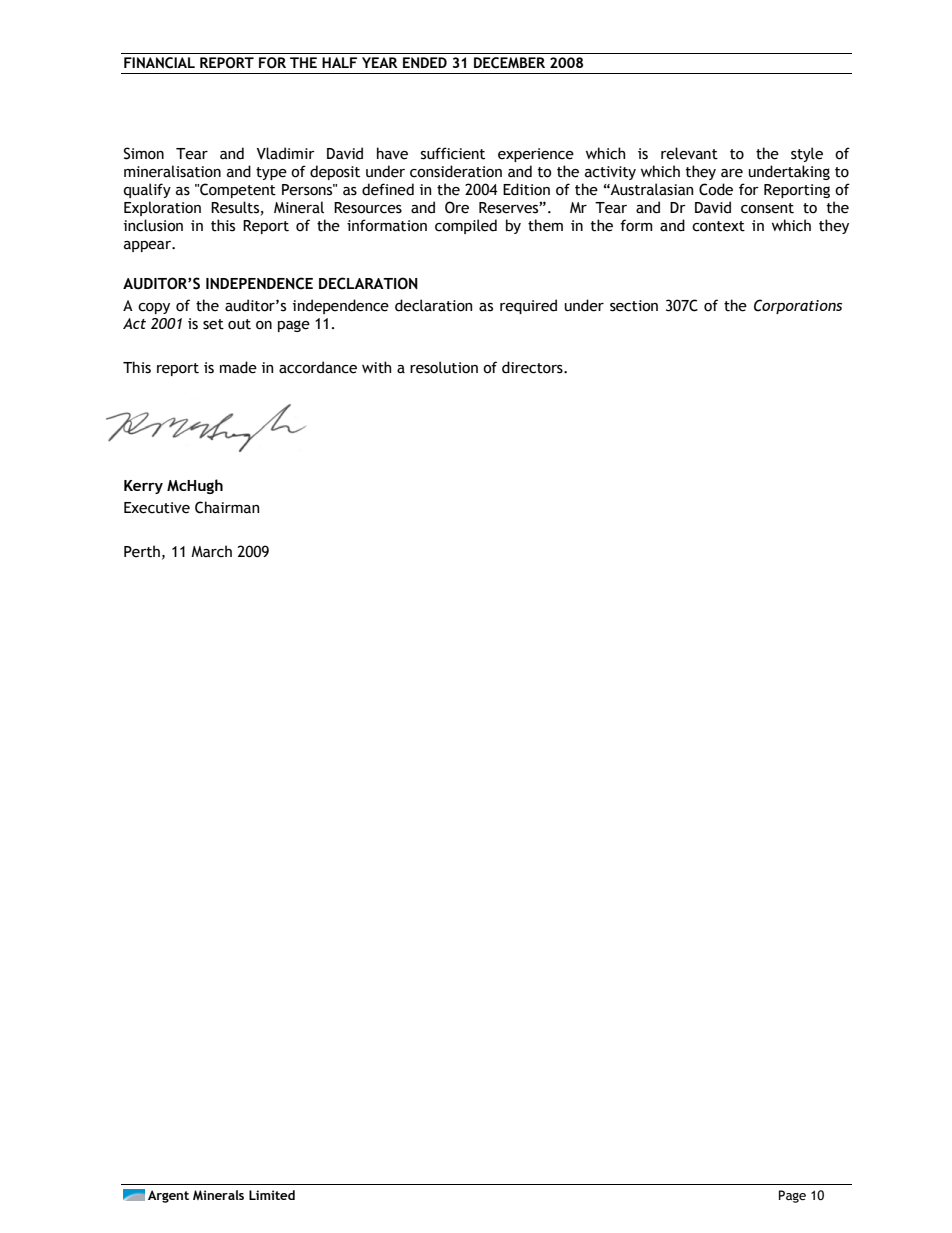 The image size is (952, 1233). Describe the element at coordinates (798, 306) in the screenshot. I see `Corporations` at that location.
